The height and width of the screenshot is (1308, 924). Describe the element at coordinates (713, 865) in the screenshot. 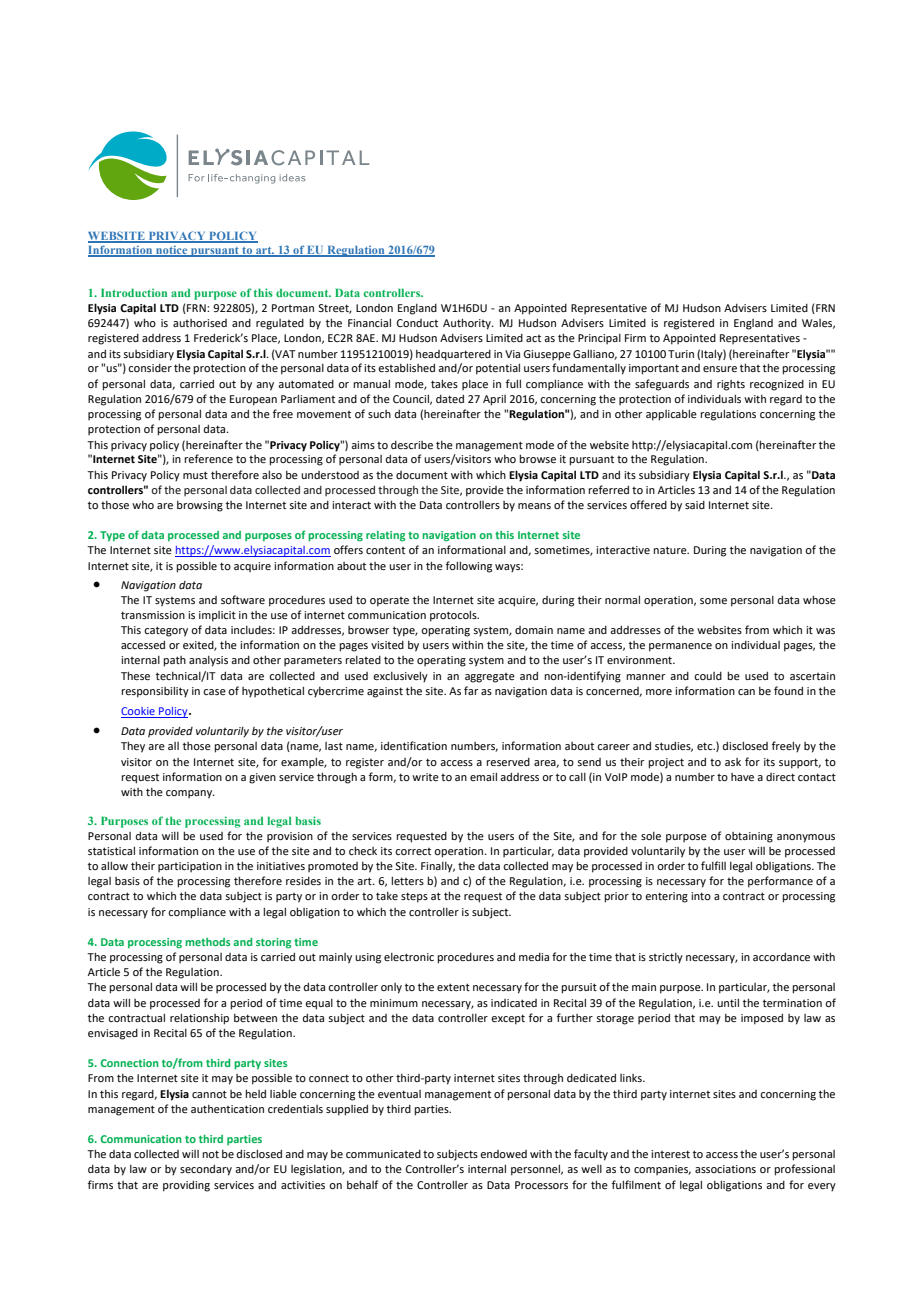

I see `fulfill` at that location.
